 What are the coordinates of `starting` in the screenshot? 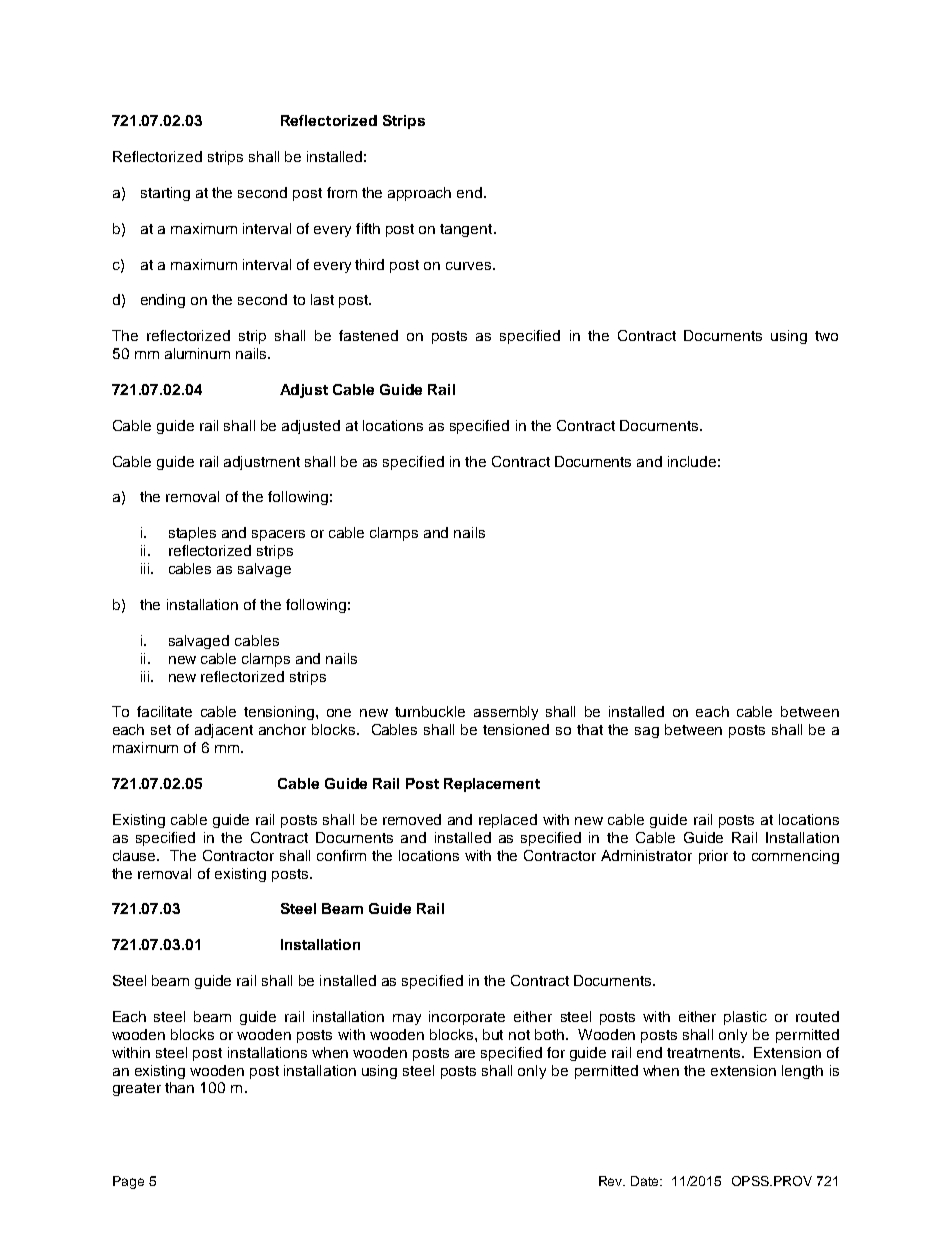 It's located at (165, 194).
